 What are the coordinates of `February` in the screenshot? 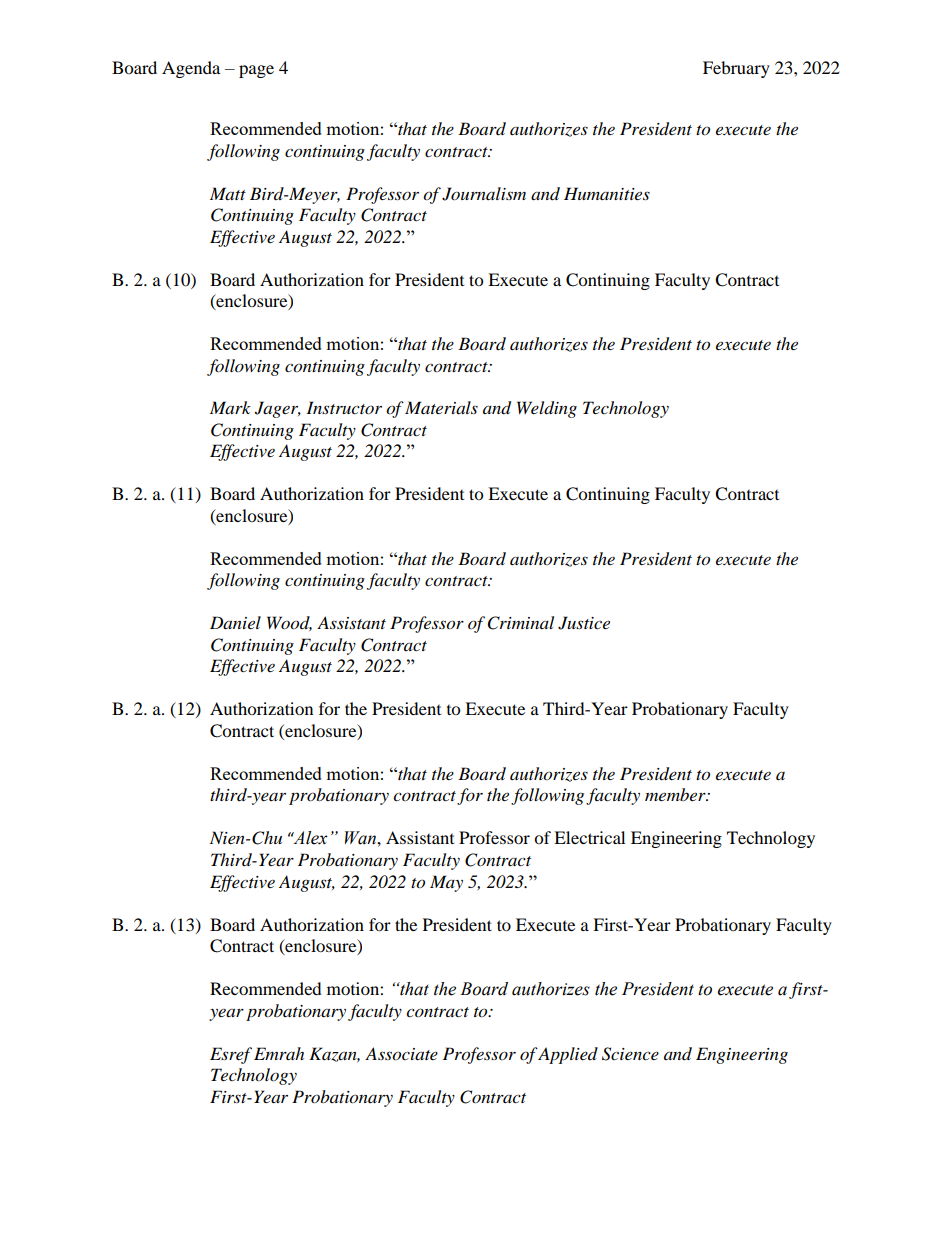 It's located at (736, 69).
